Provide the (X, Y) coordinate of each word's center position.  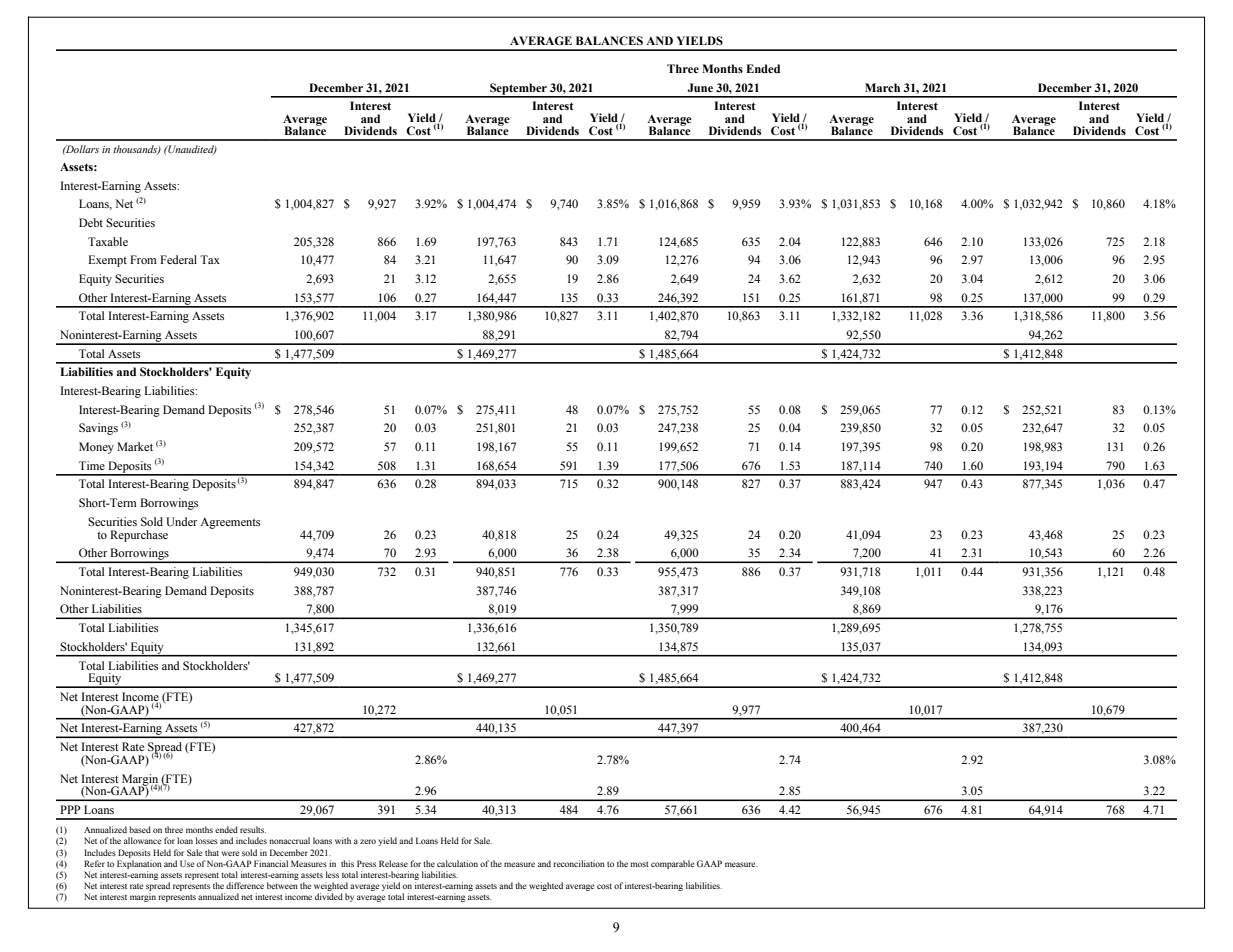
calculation (457, 863)
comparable (672, 864)
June (700, 87)
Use (187, 863)
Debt (91, 222)
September (518, 90)
